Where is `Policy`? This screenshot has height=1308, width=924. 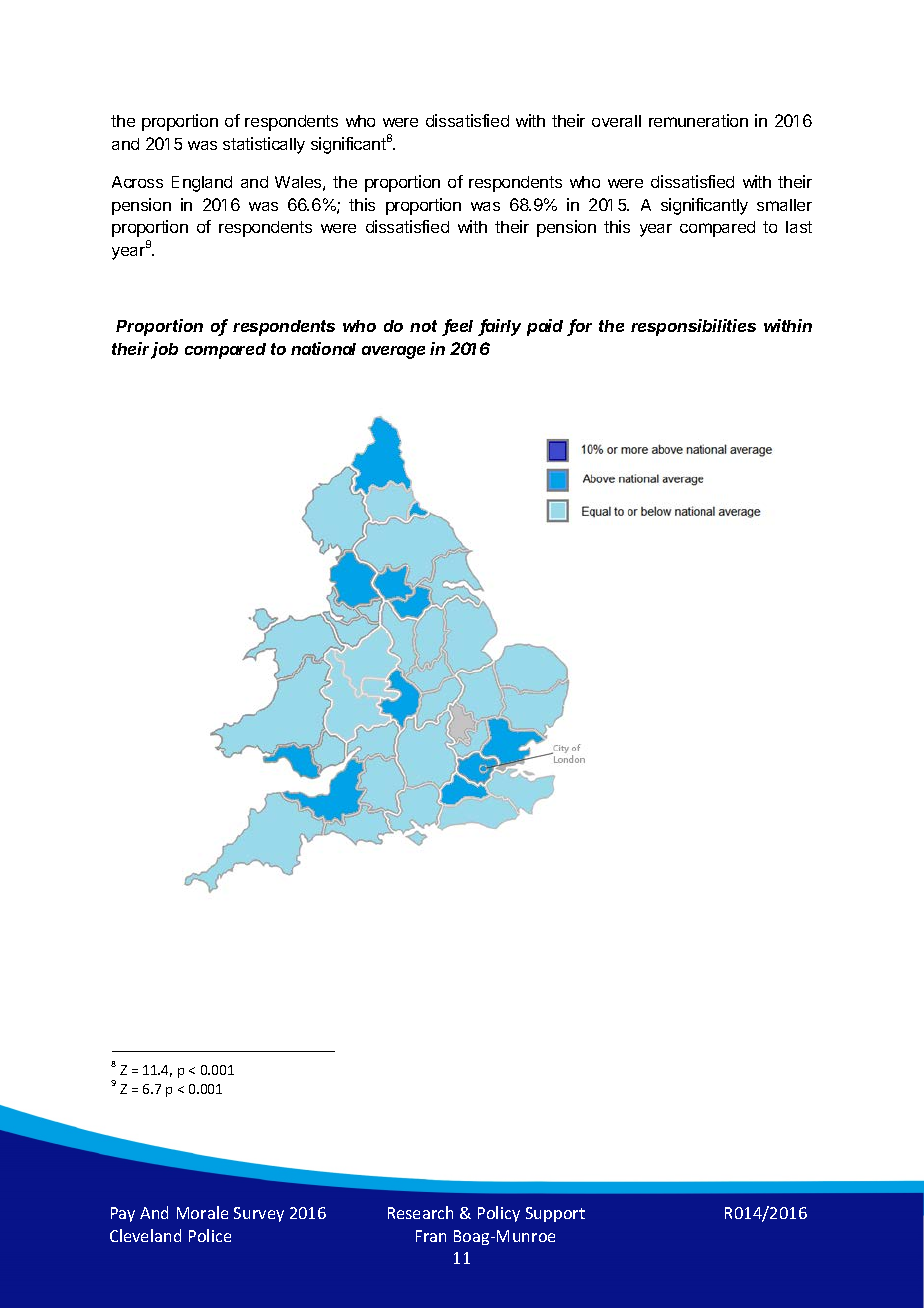 Policy is located at coordinates (499, 1214).
